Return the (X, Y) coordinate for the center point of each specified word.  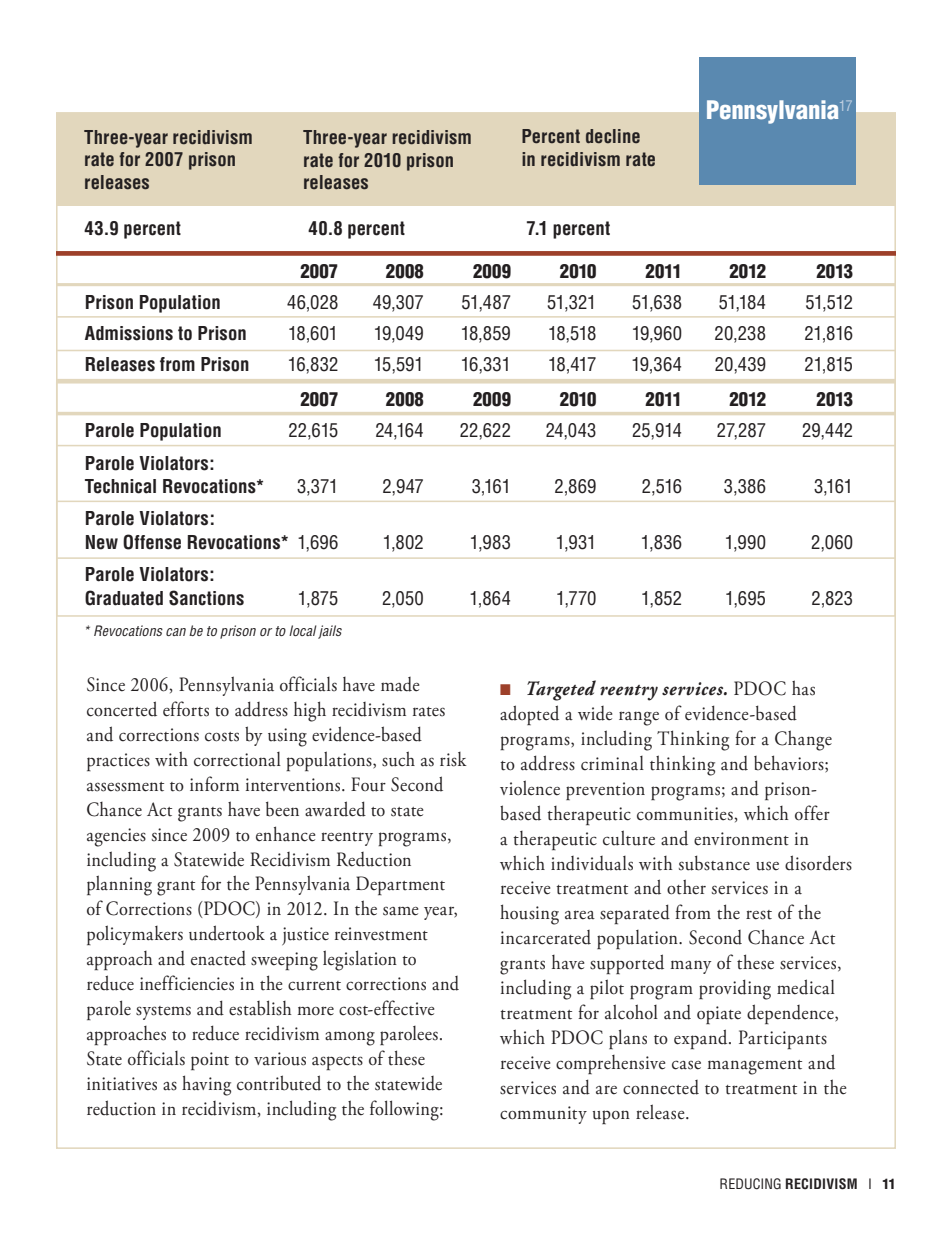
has (803, 688)
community (543, 1115)
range (639, 718)
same (400, 911)
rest (759, 915)
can (176, 632)
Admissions (129, 333)
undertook (227, 933)
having (206, 1085)
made (400, 684)
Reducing (750, 1184)
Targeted (561, 690)
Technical (120, 486)
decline (613, 136)
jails (330, 632)
